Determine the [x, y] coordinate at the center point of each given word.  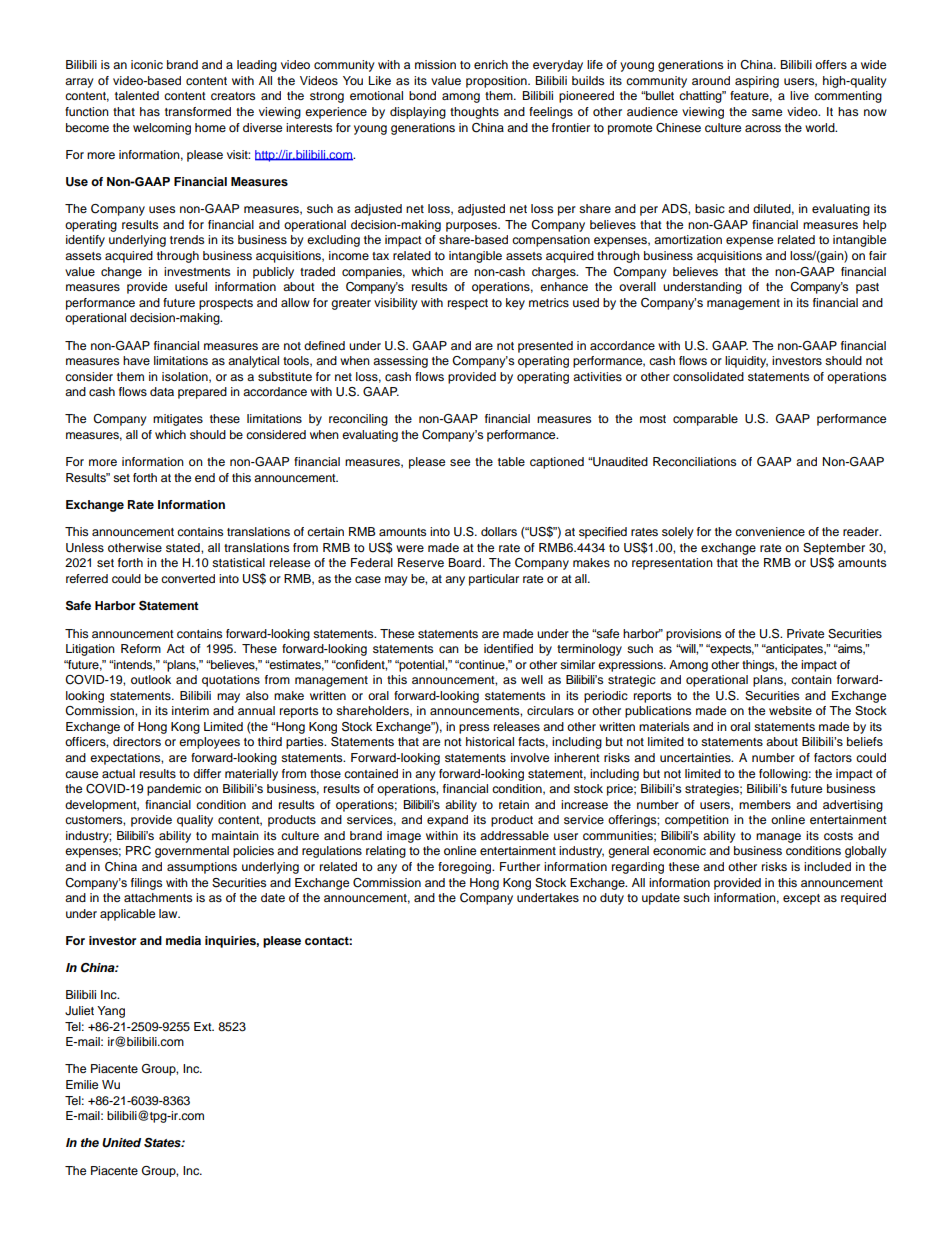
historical [490, 741]
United [121, 1143]
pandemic [174, 790]
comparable [705, 420]
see [460, 462]
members [765, 804]
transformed [198, 111]
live [799, 95]
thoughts [474, 113]
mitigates [178, 420]
